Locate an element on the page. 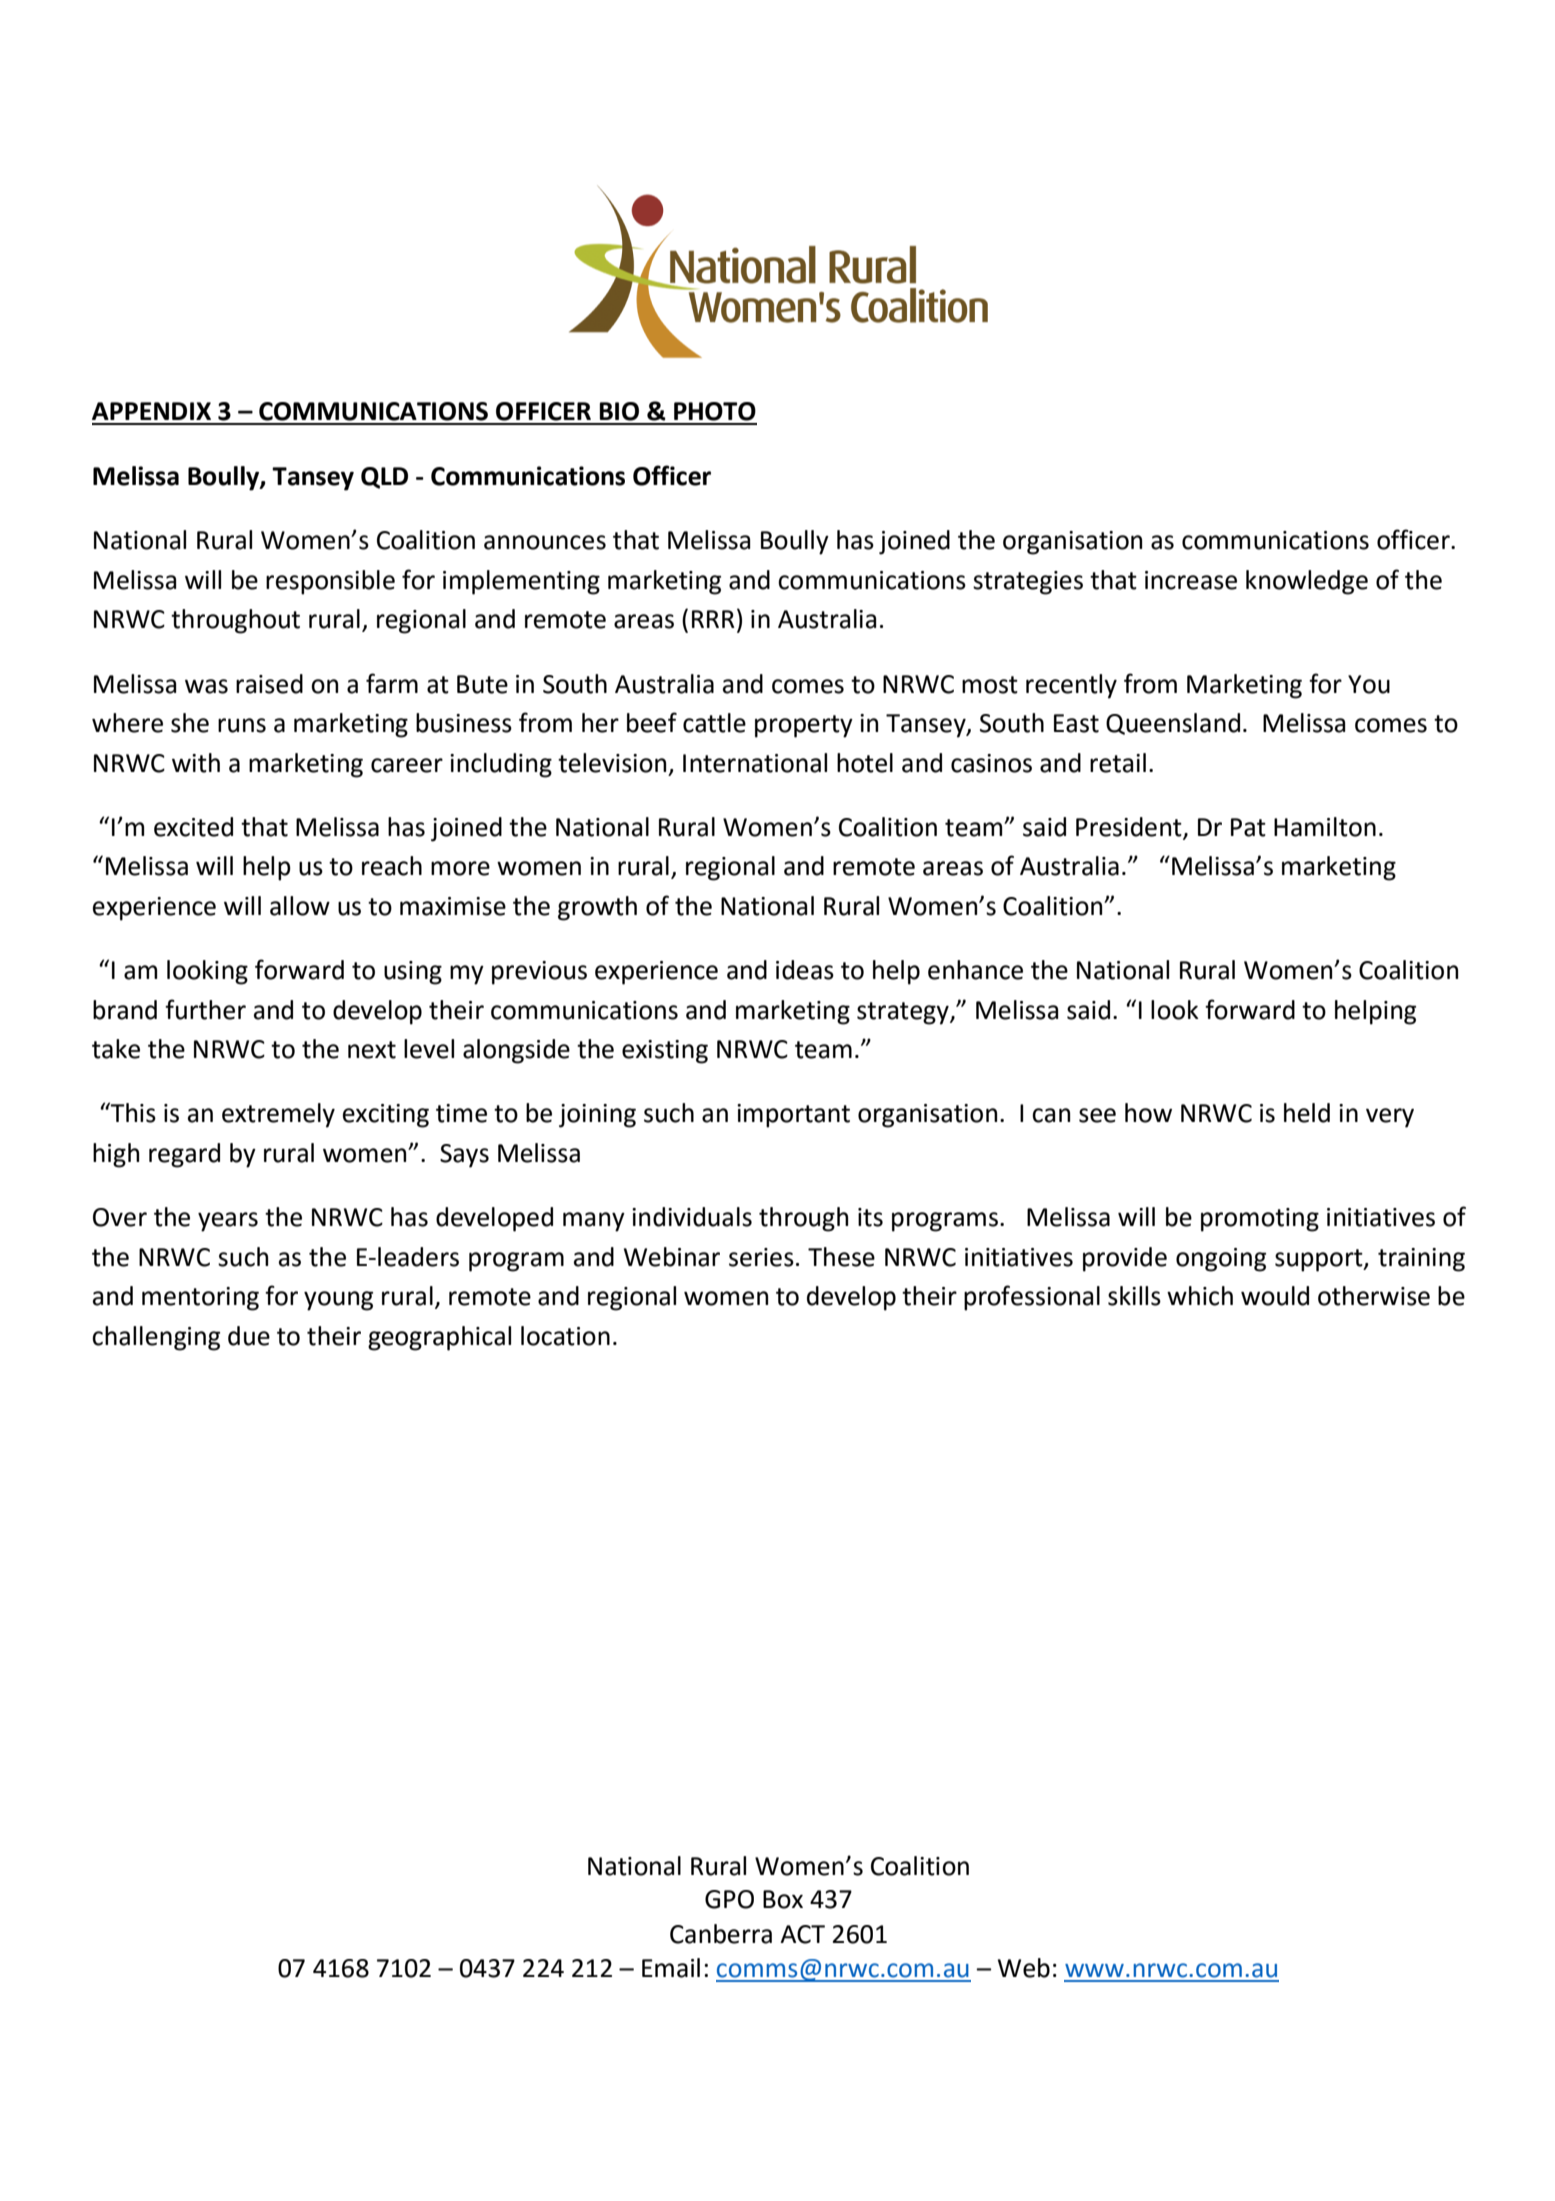 Image resolution: width=1555 pixels, height=2201 pixels. Email is located at coordinates (671, 1968).
